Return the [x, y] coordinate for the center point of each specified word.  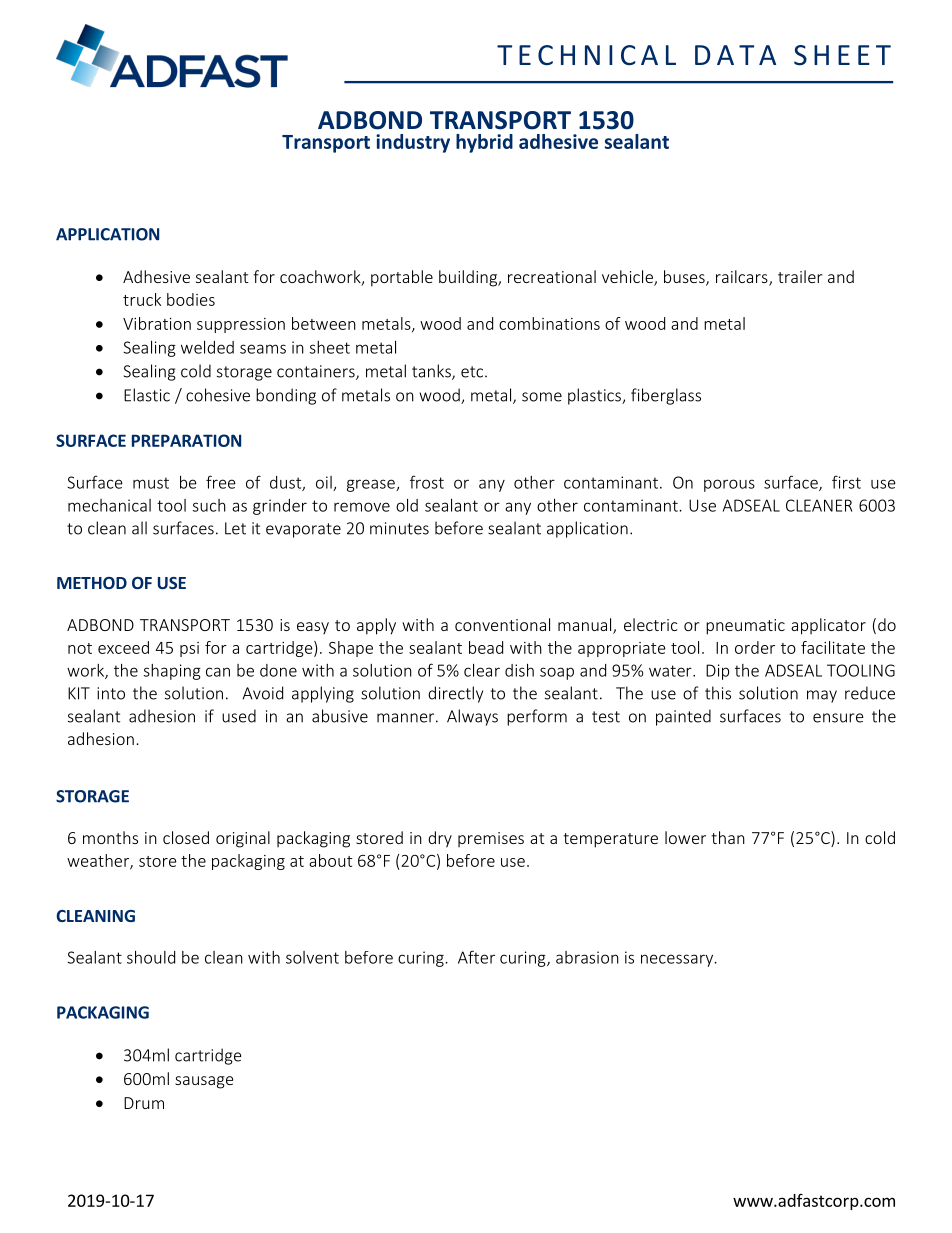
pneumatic [745, 627]
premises [491, 839]
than [728, 837]
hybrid [484, 143]
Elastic [147, 395]
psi [189, 649]
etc [472, 372]
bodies [191, 299]
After [476, 957]
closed [186, 837]
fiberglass [666, 396]
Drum [144, 1103]
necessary [678, 960]
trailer [800, 276]
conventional [502, 624]
